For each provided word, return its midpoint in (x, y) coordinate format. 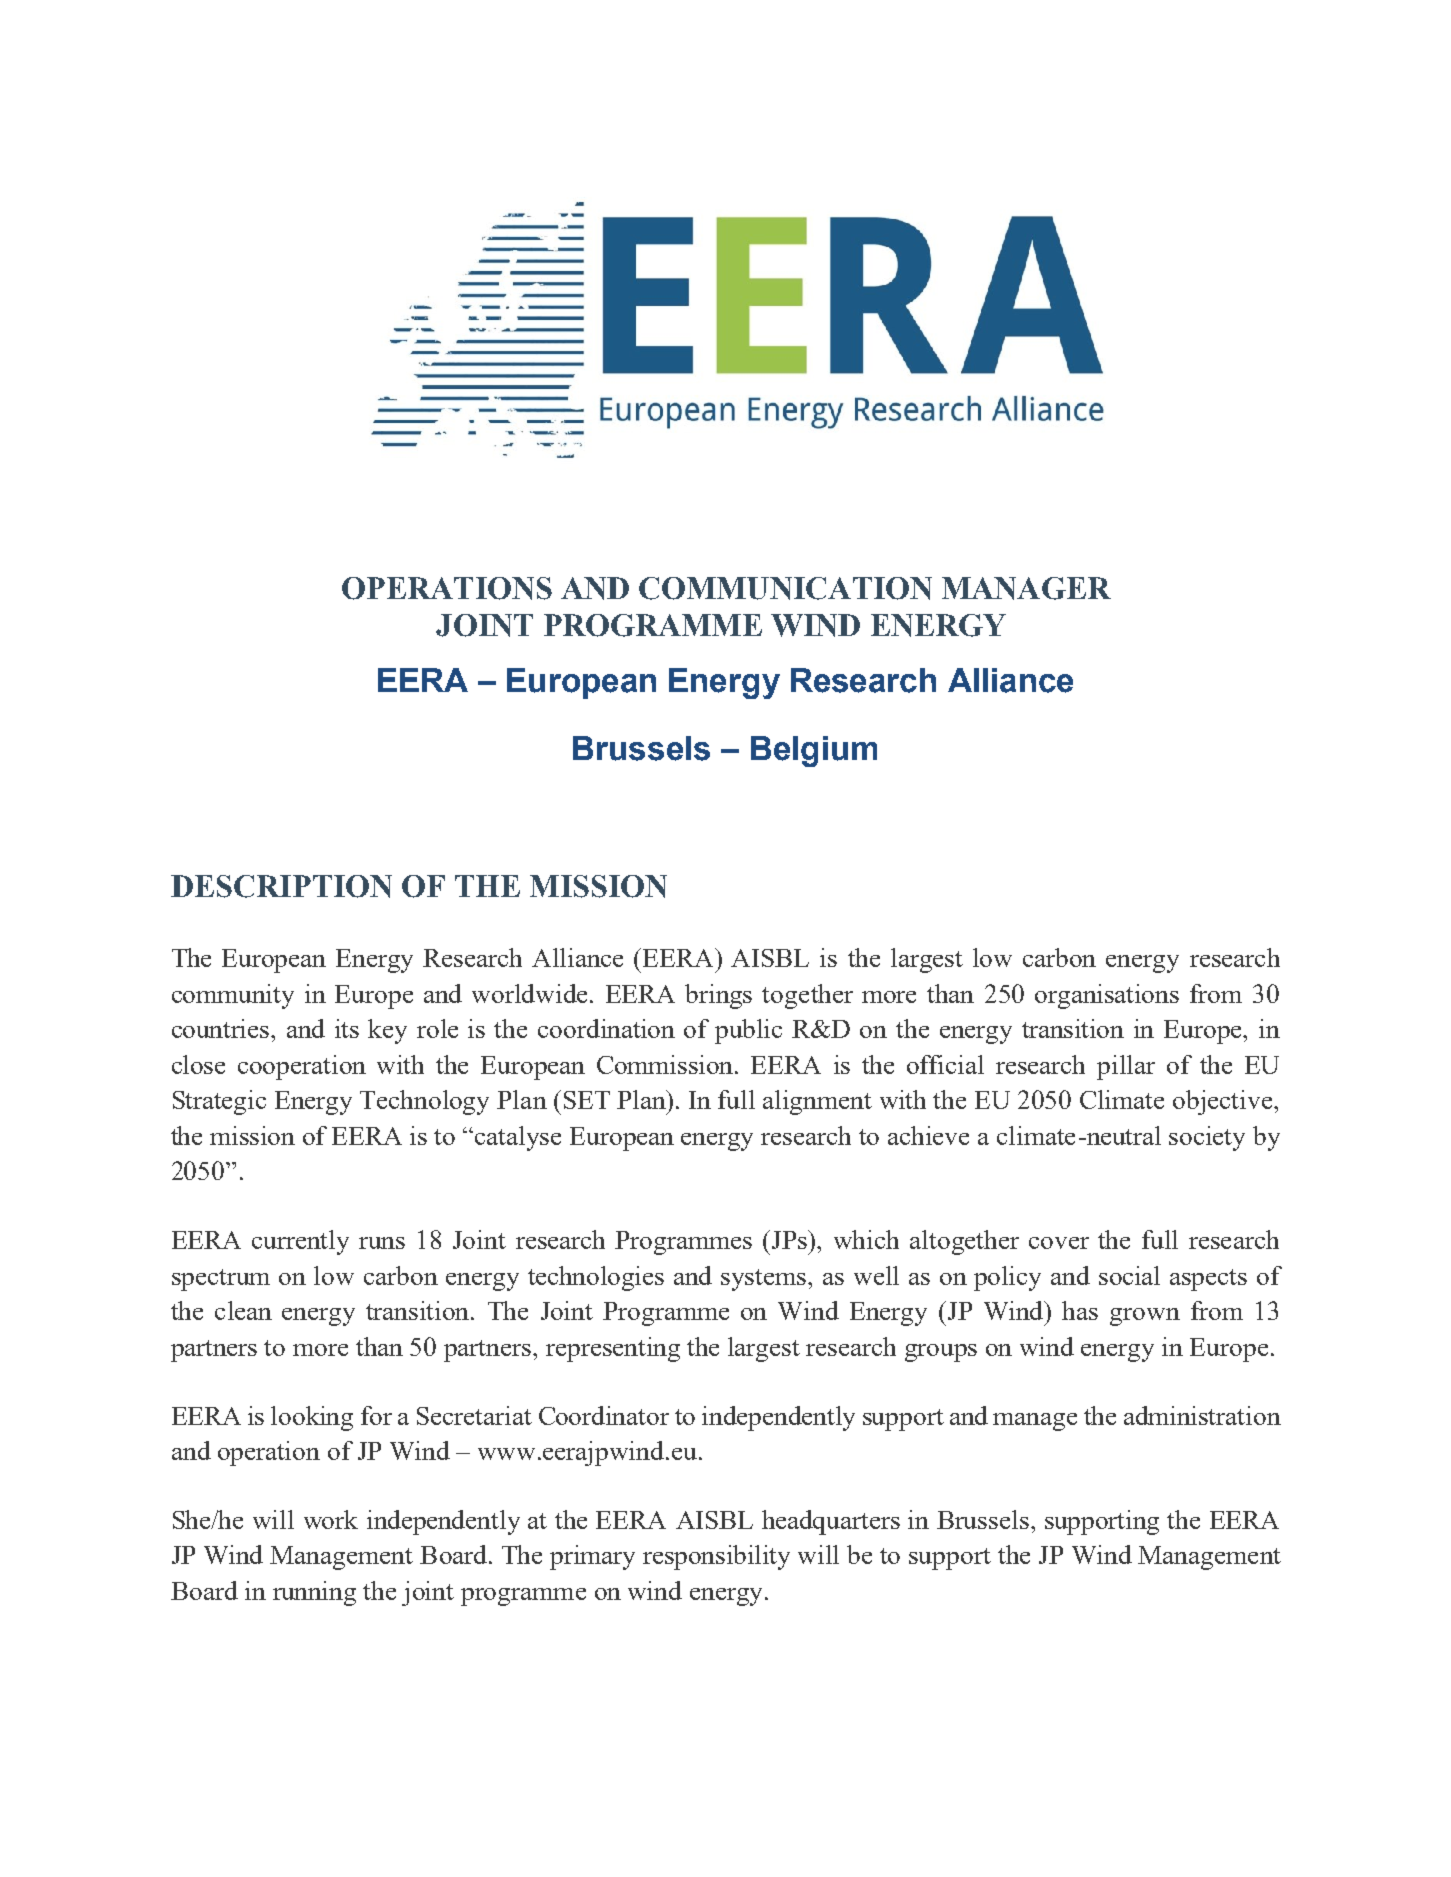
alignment (817, 1102)
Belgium (814, 751)
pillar (1126, 1067)
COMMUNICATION (785, 588)
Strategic (219, 1102)
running (314, 1593)
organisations (1107, 996)
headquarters (831, 1522)
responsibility (716, 1557)
